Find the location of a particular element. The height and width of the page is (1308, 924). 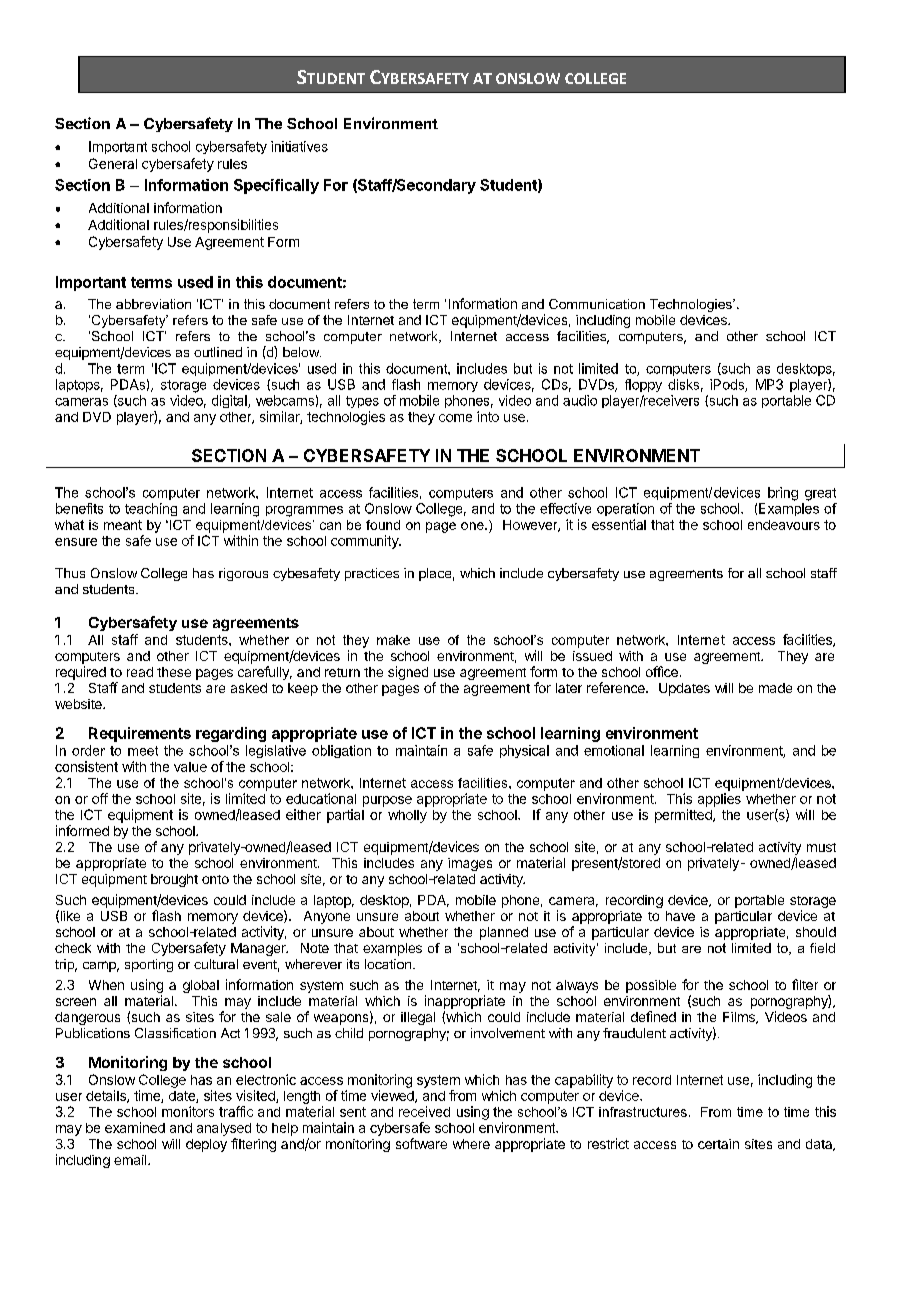

initiatives is located at coordinates (299, 146).
